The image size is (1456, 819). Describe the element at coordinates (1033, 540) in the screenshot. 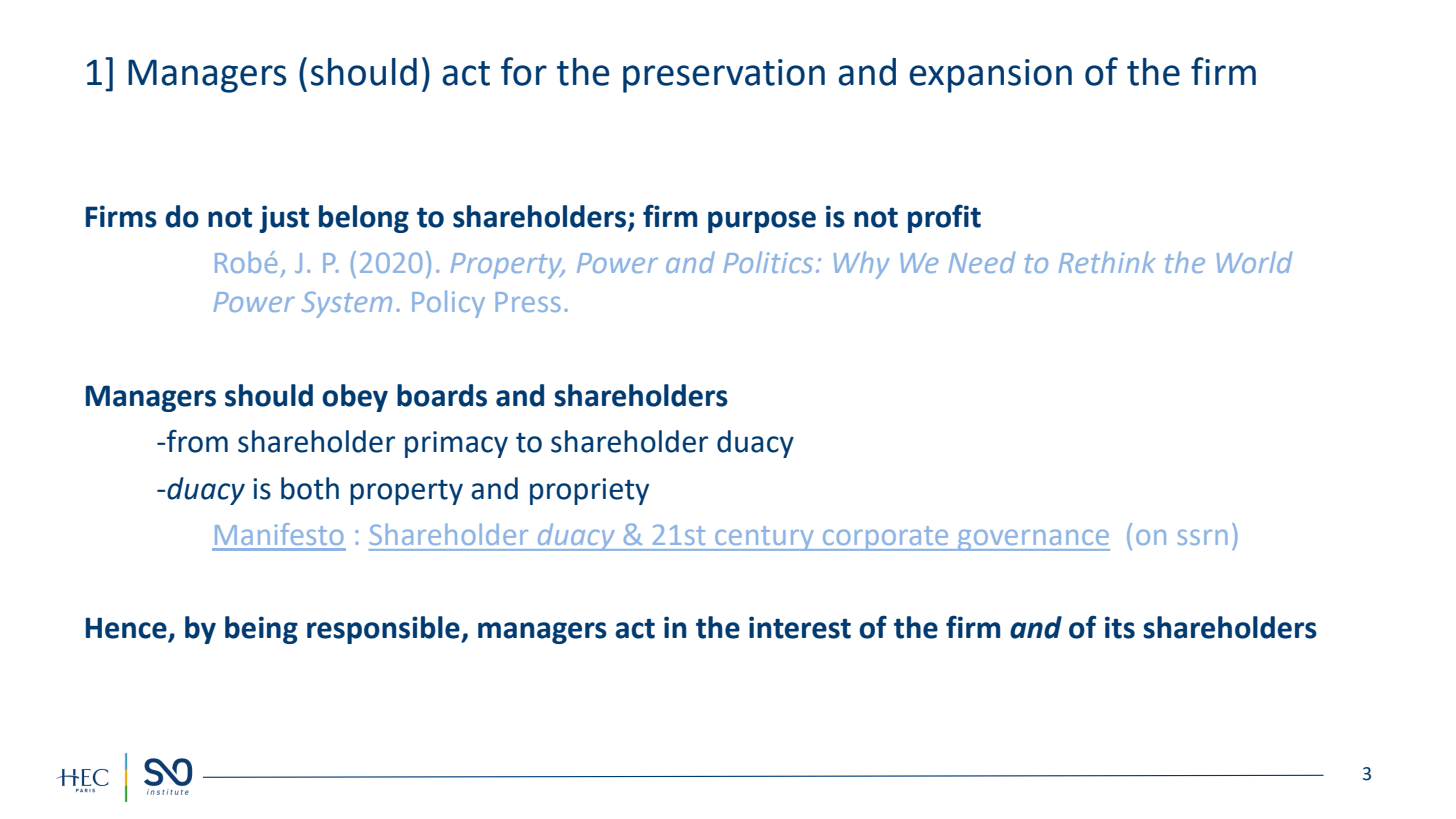

I see `governance` at that location.
